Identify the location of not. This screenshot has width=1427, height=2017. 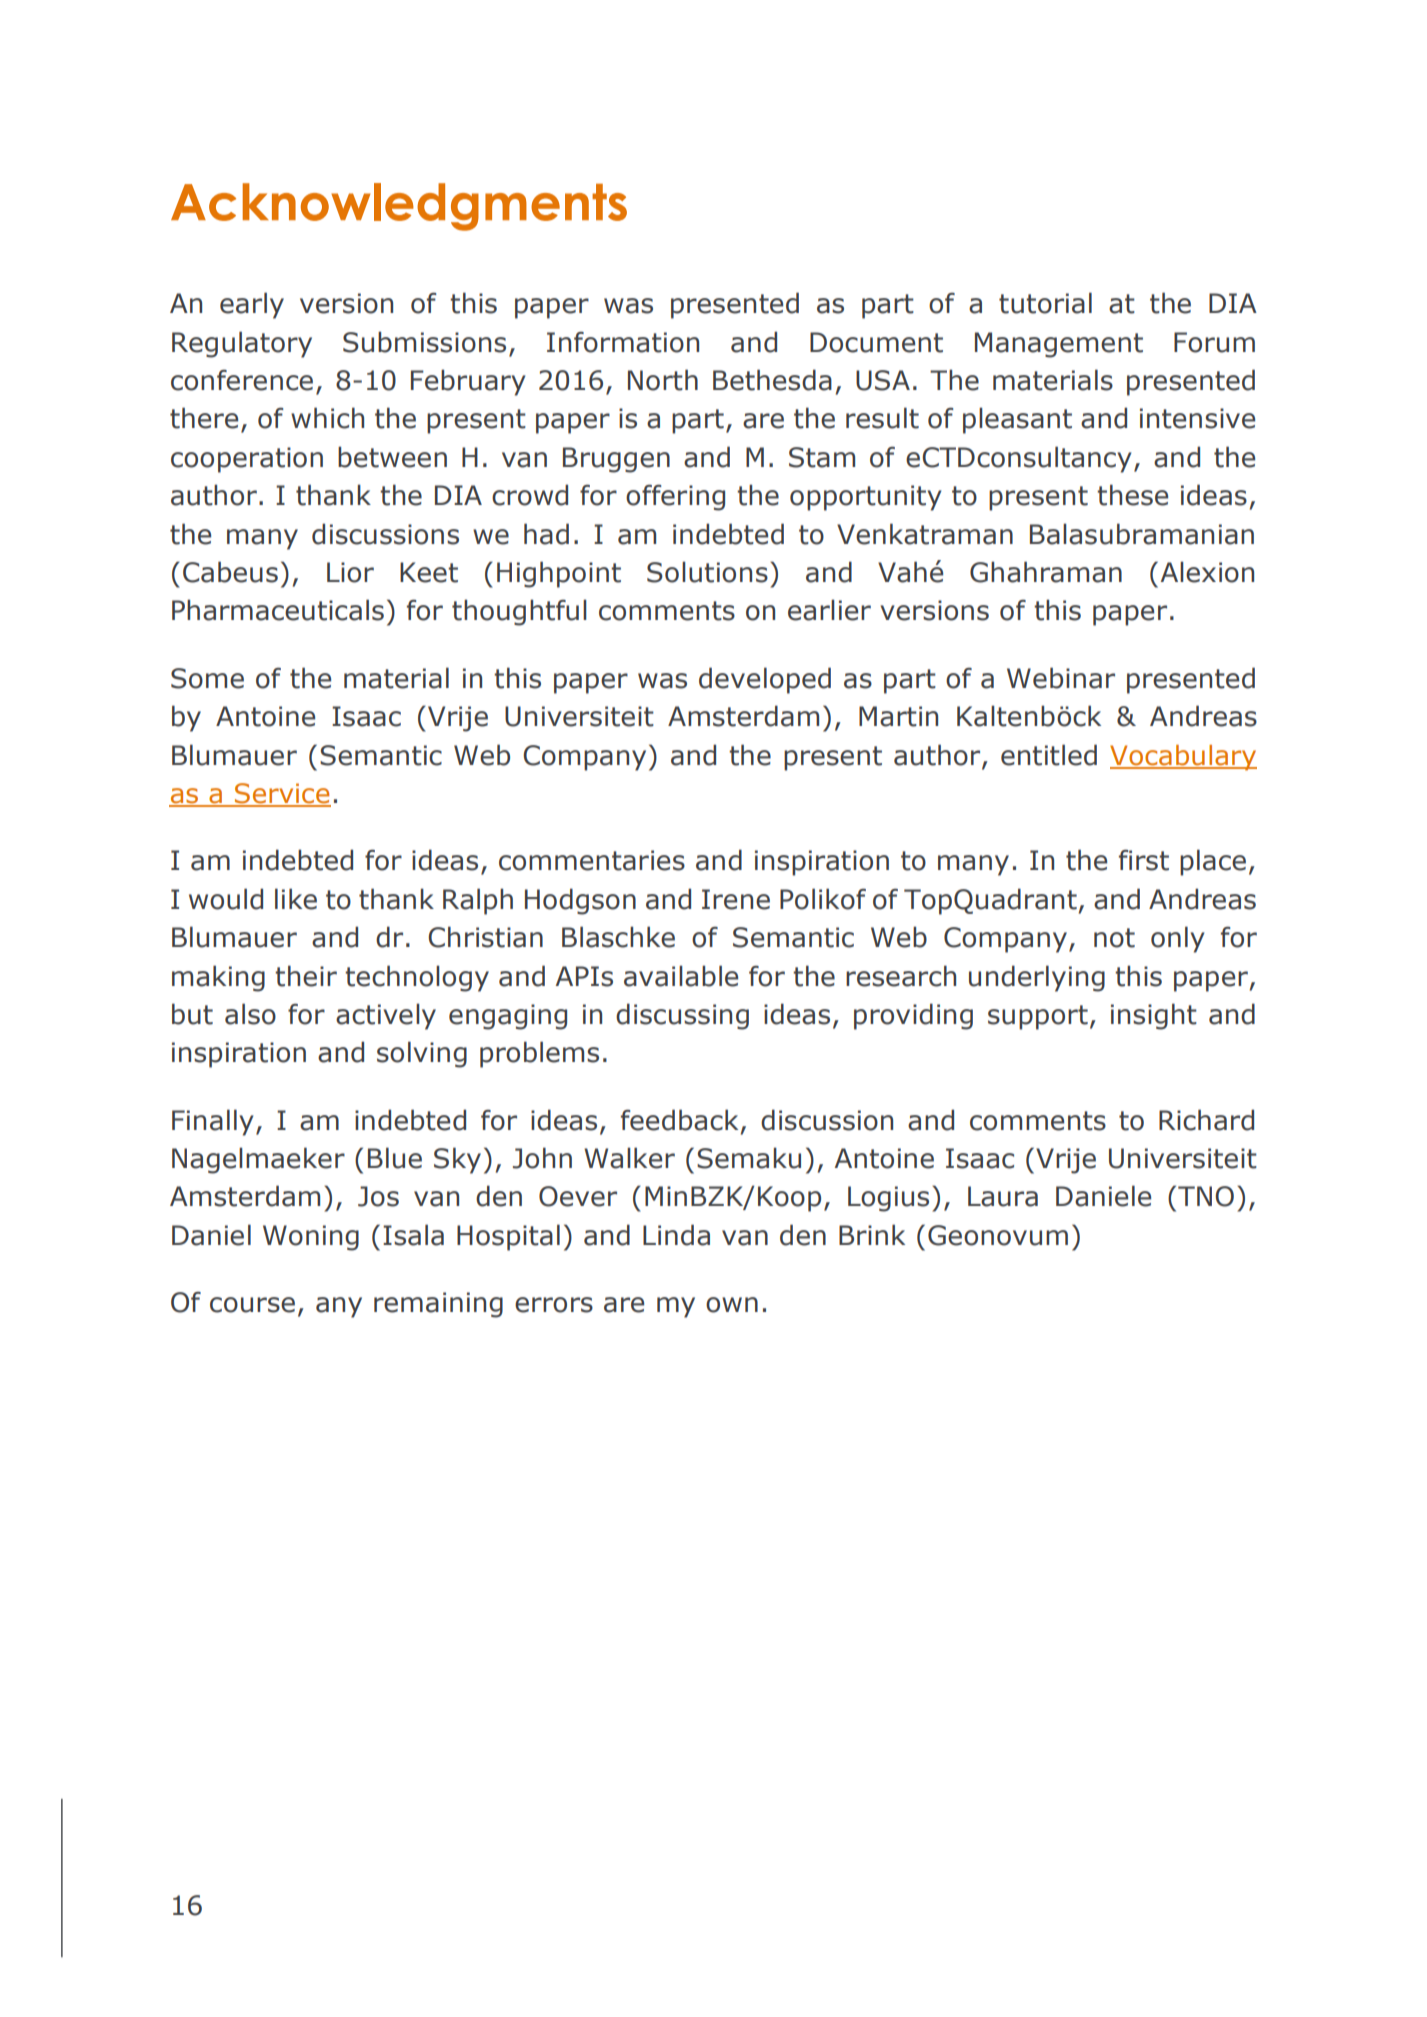
(1114, 938).
